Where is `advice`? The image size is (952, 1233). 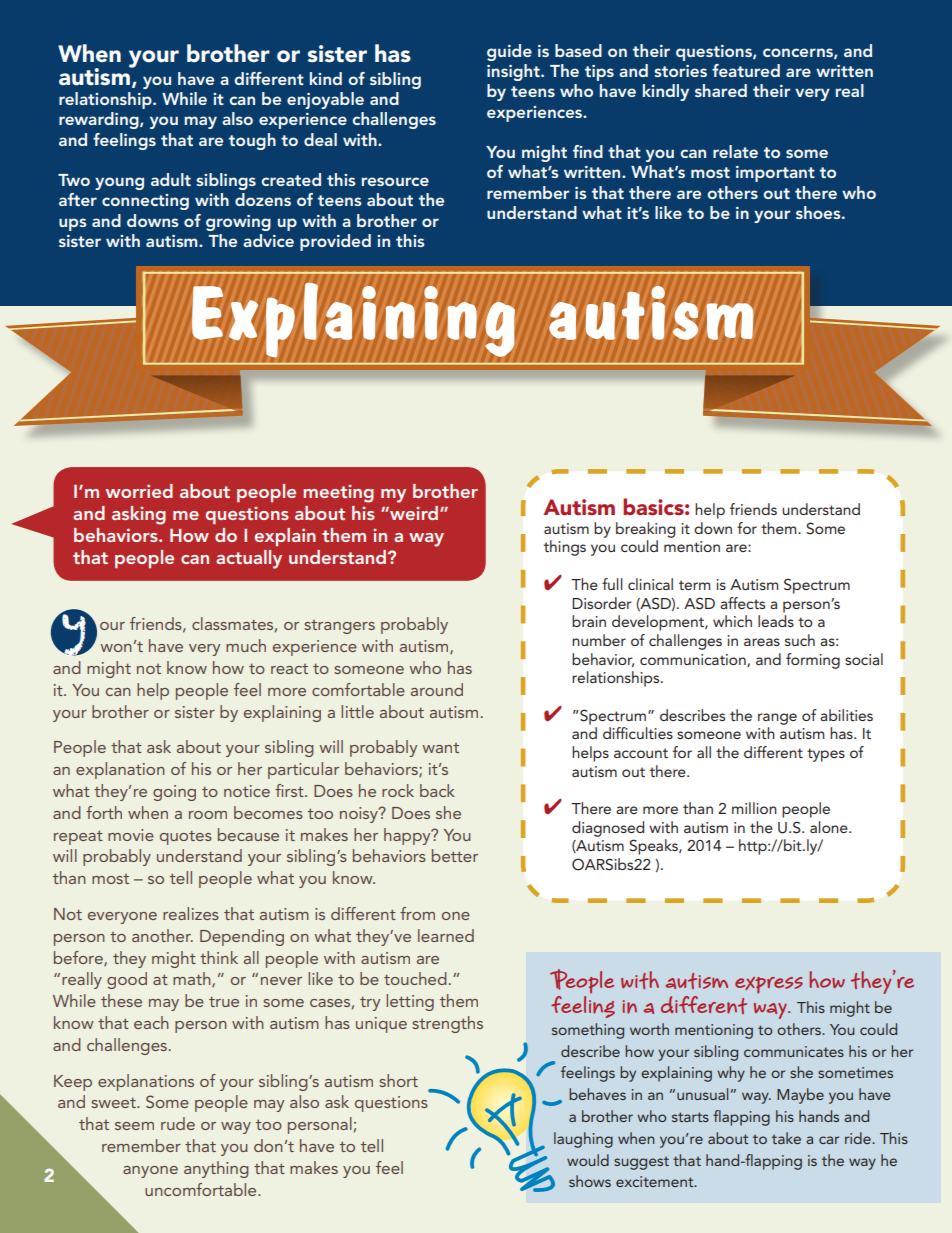 advice is located at coordinates (268, 240).
